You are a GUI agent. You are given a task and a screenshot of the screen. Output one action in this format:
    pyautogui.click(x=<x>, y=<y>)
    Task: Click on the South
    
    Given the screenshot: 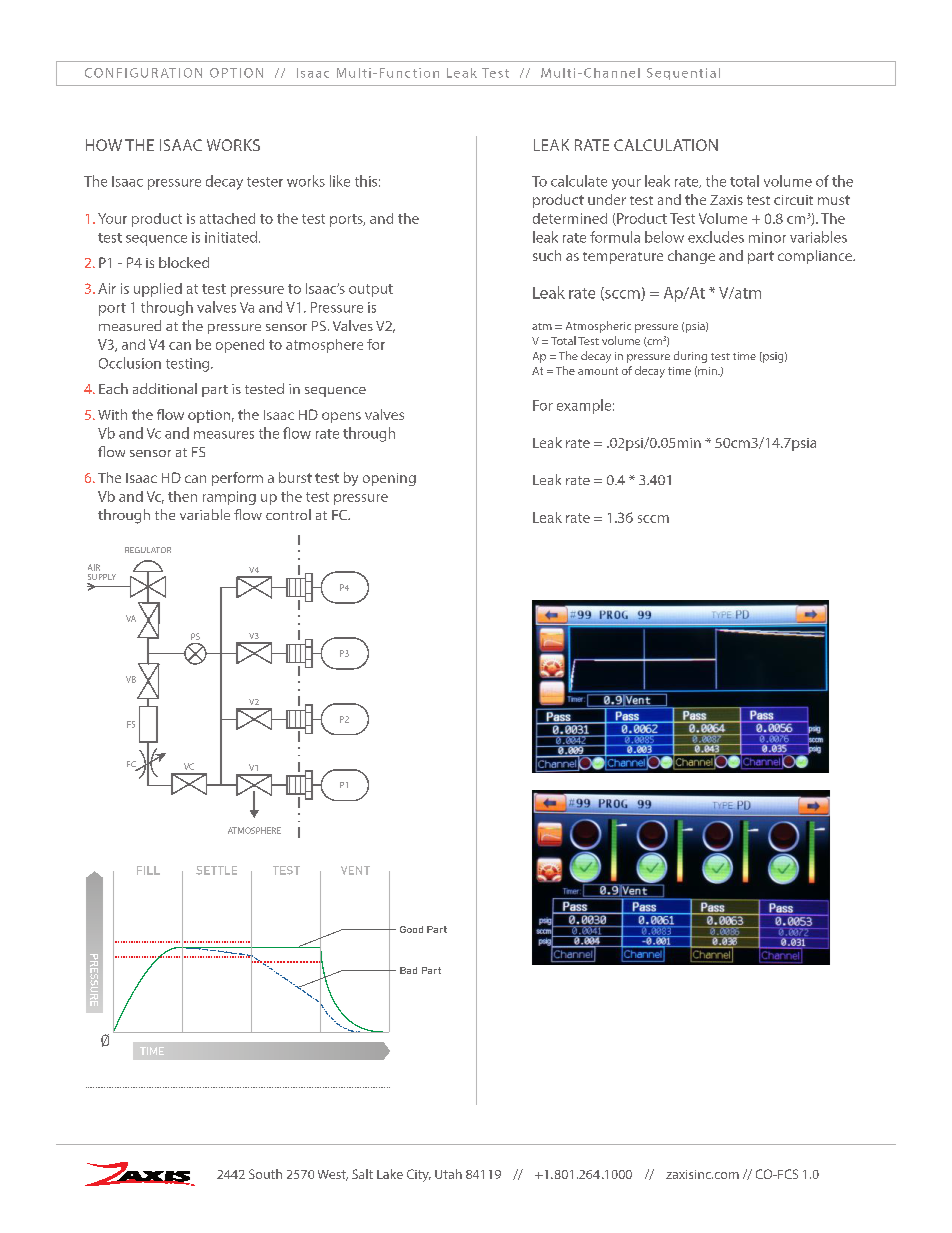 What is the action you would take?
    pyautogui.click(x=265, y=1174)
